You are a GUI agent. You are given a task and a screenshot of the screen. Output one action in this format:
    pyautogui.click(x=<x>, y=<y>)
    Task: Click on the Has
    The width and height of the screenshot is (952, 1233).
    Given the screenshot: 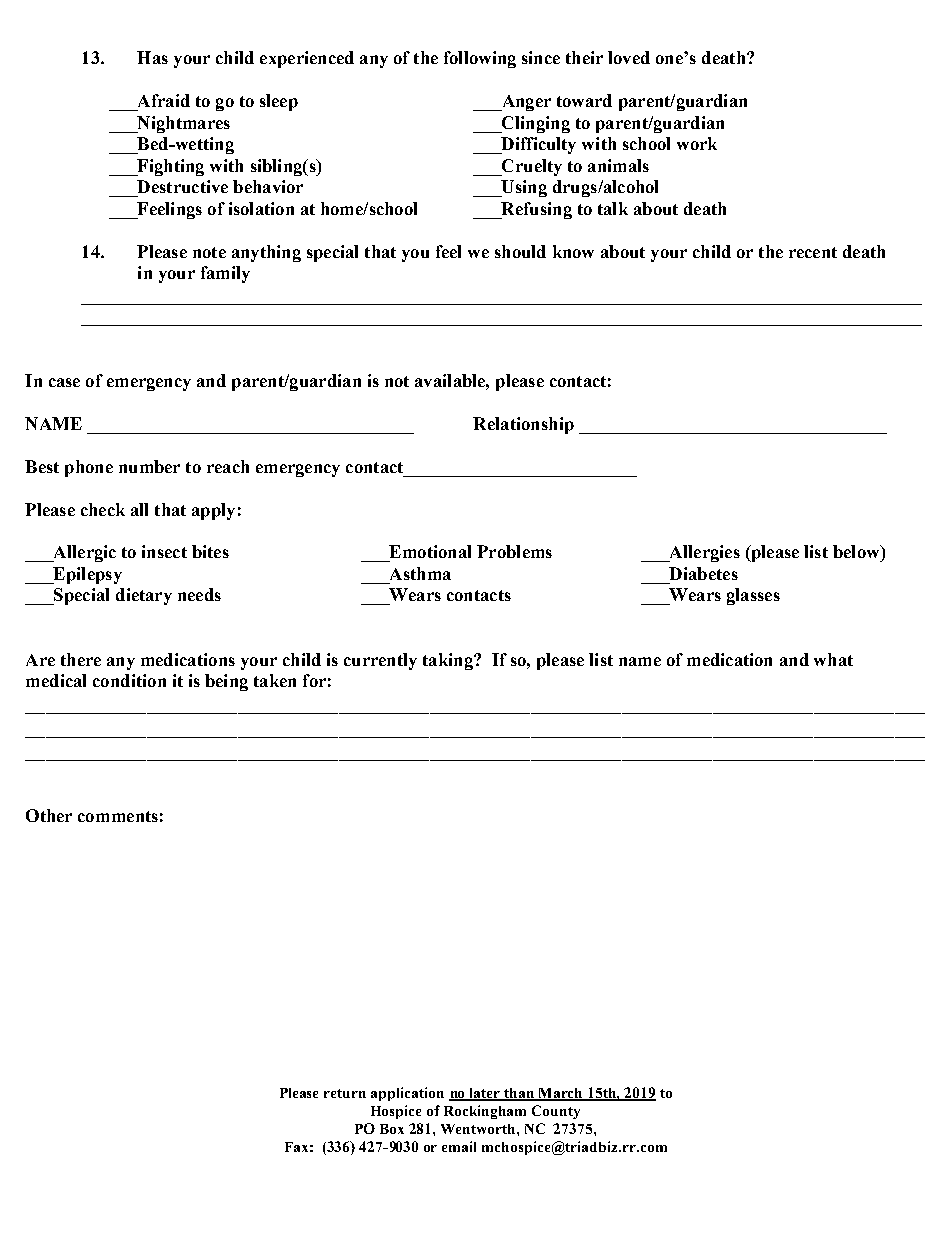 What is the action you would take?
    pyautogui.click(x=152, y=57)
